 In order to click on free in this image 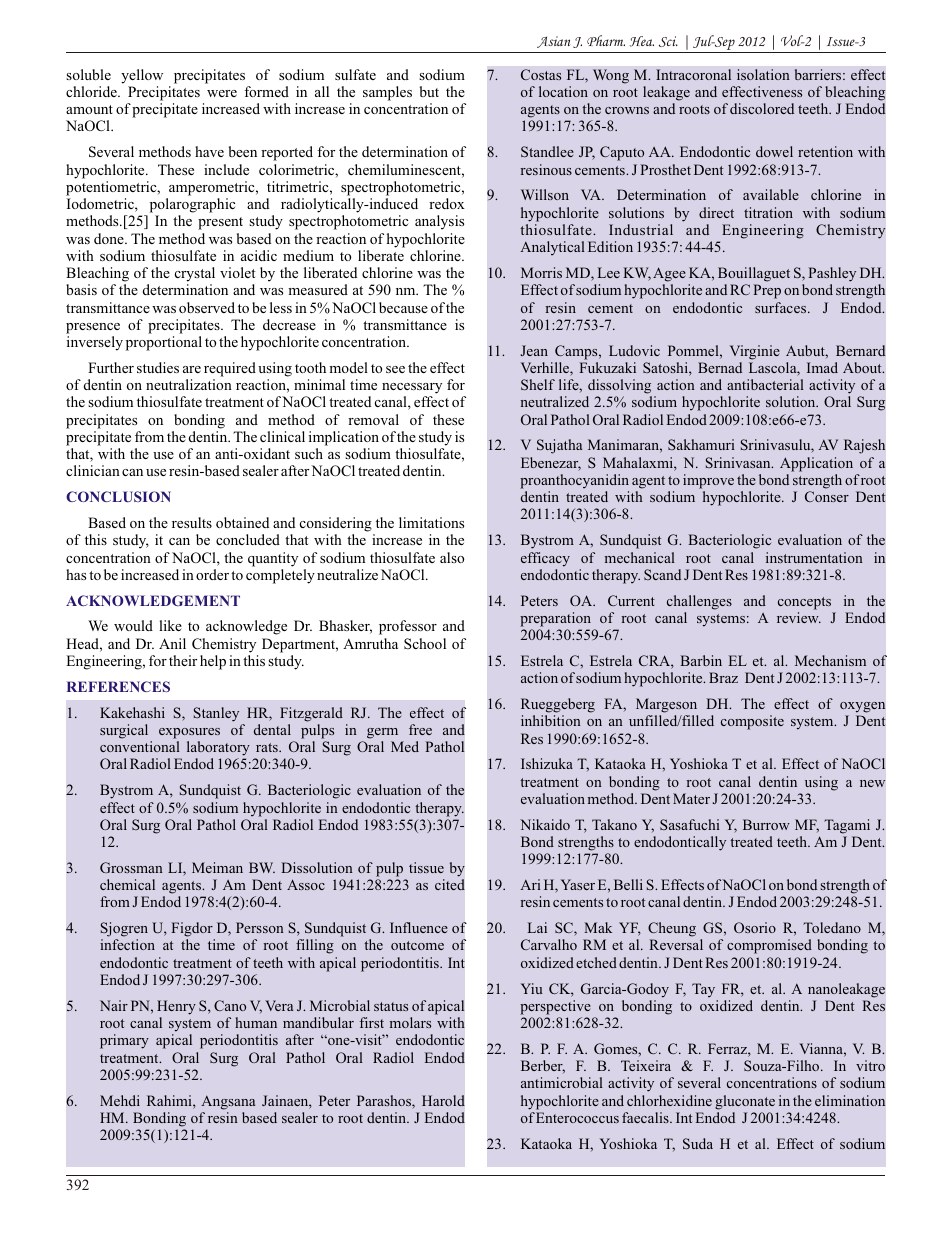, I will do `click(420, 729)`.
